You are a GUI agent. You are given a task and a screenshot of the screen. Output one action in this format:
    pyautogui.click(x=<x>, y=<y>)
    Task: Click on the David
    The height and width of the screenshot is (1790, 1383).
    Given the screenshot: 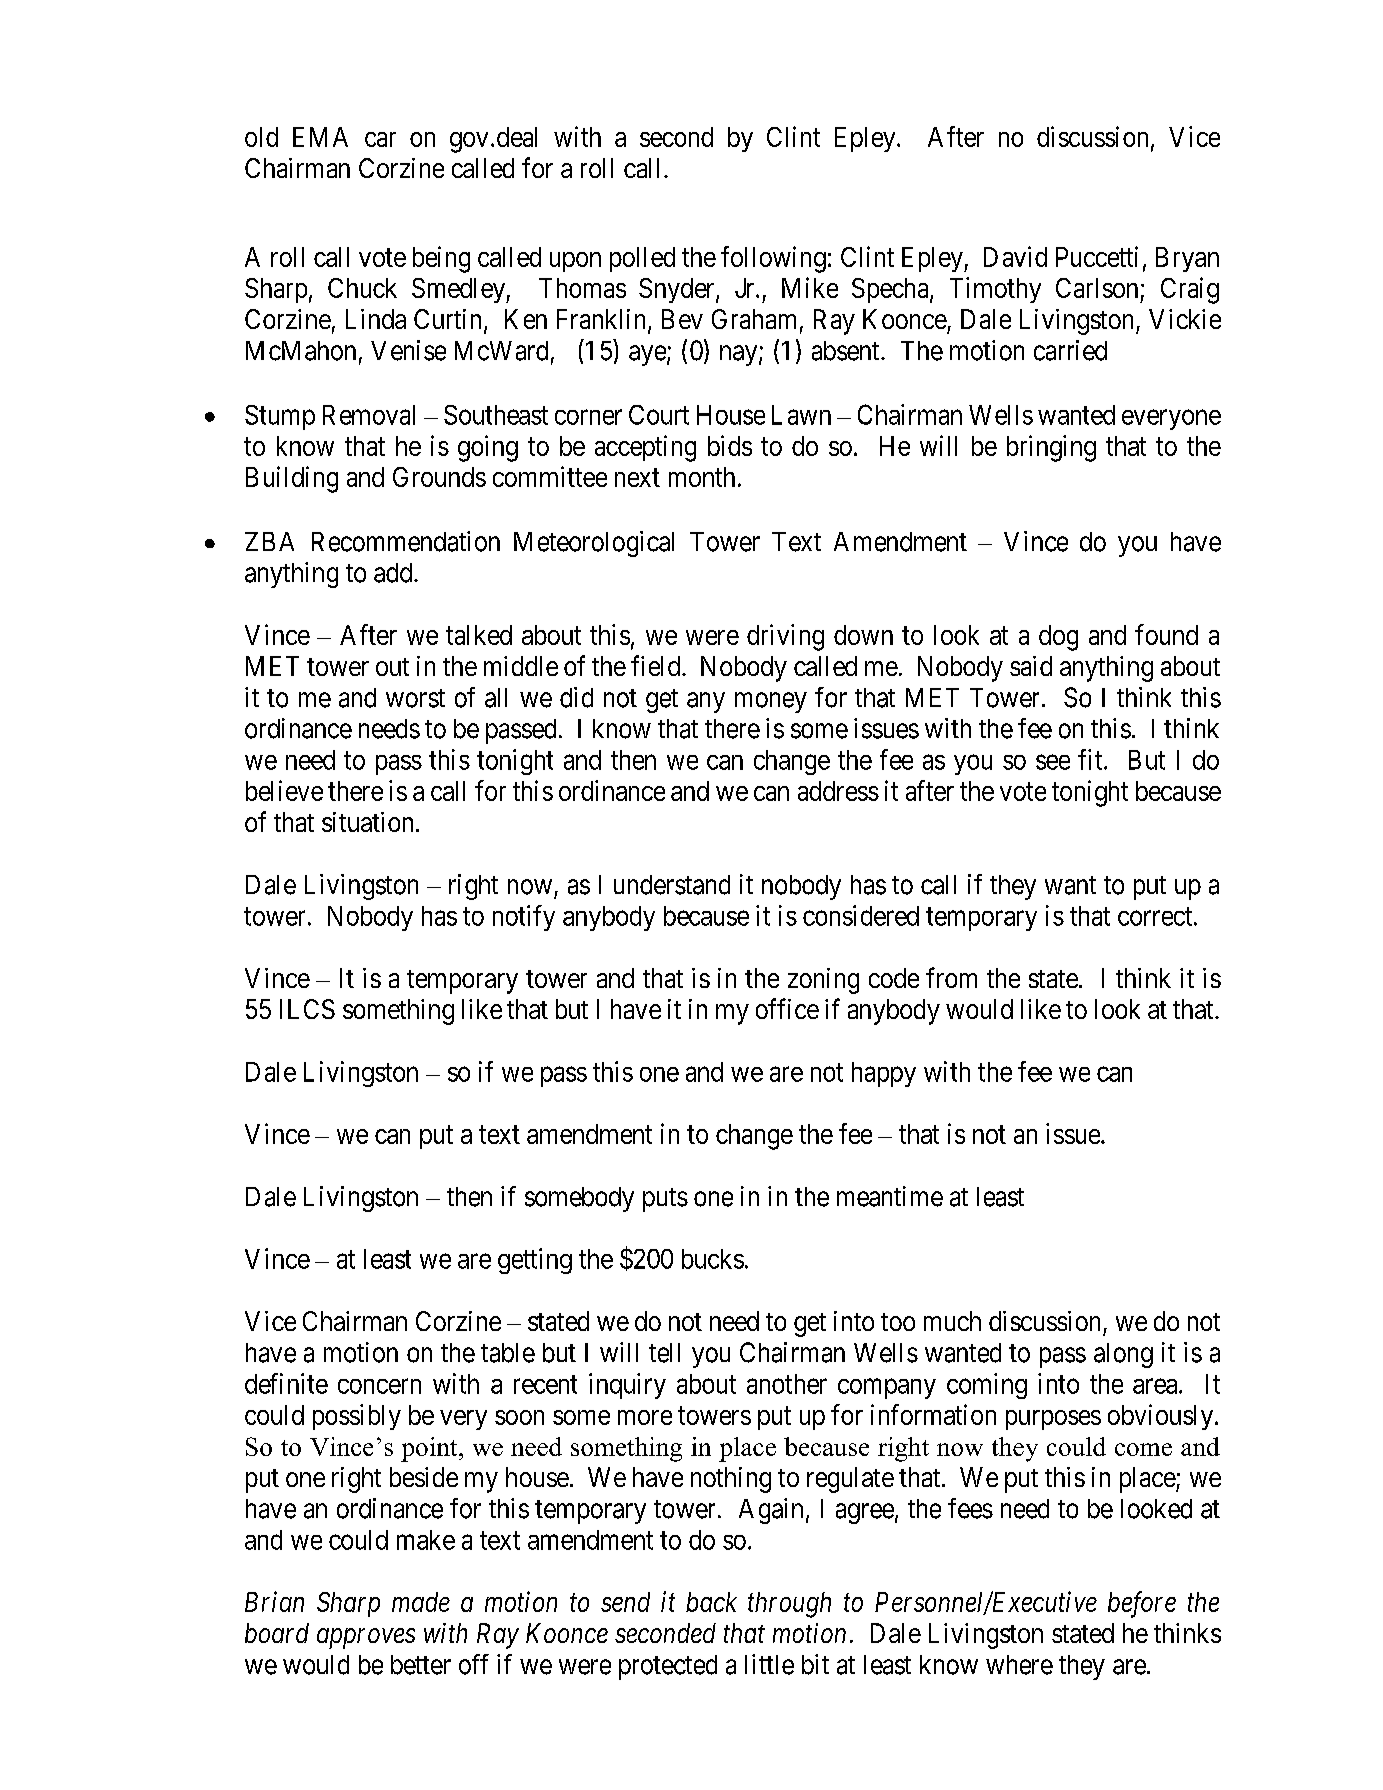 What is the action you would take?
    pyautogui.click(x=1015, y=256)
